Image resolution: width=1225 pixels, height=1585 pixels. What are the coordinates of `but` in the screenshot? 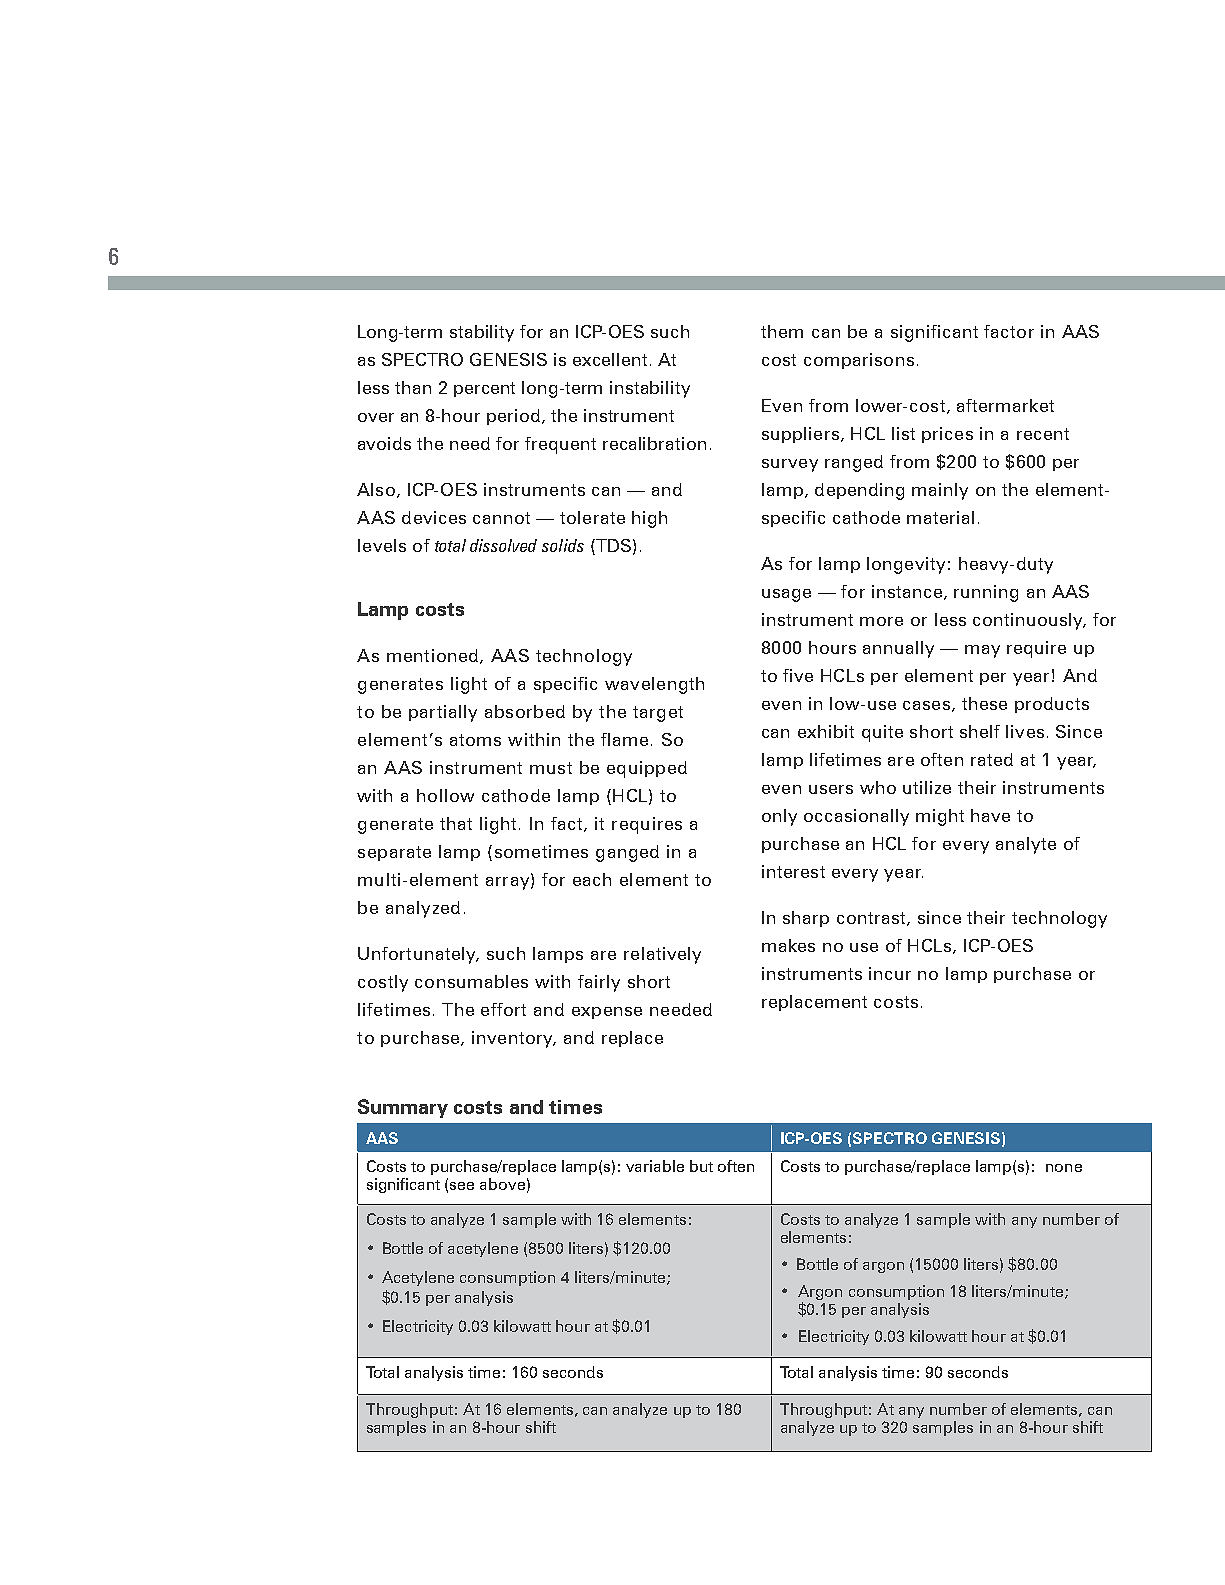 It's located at (701, 1166).
